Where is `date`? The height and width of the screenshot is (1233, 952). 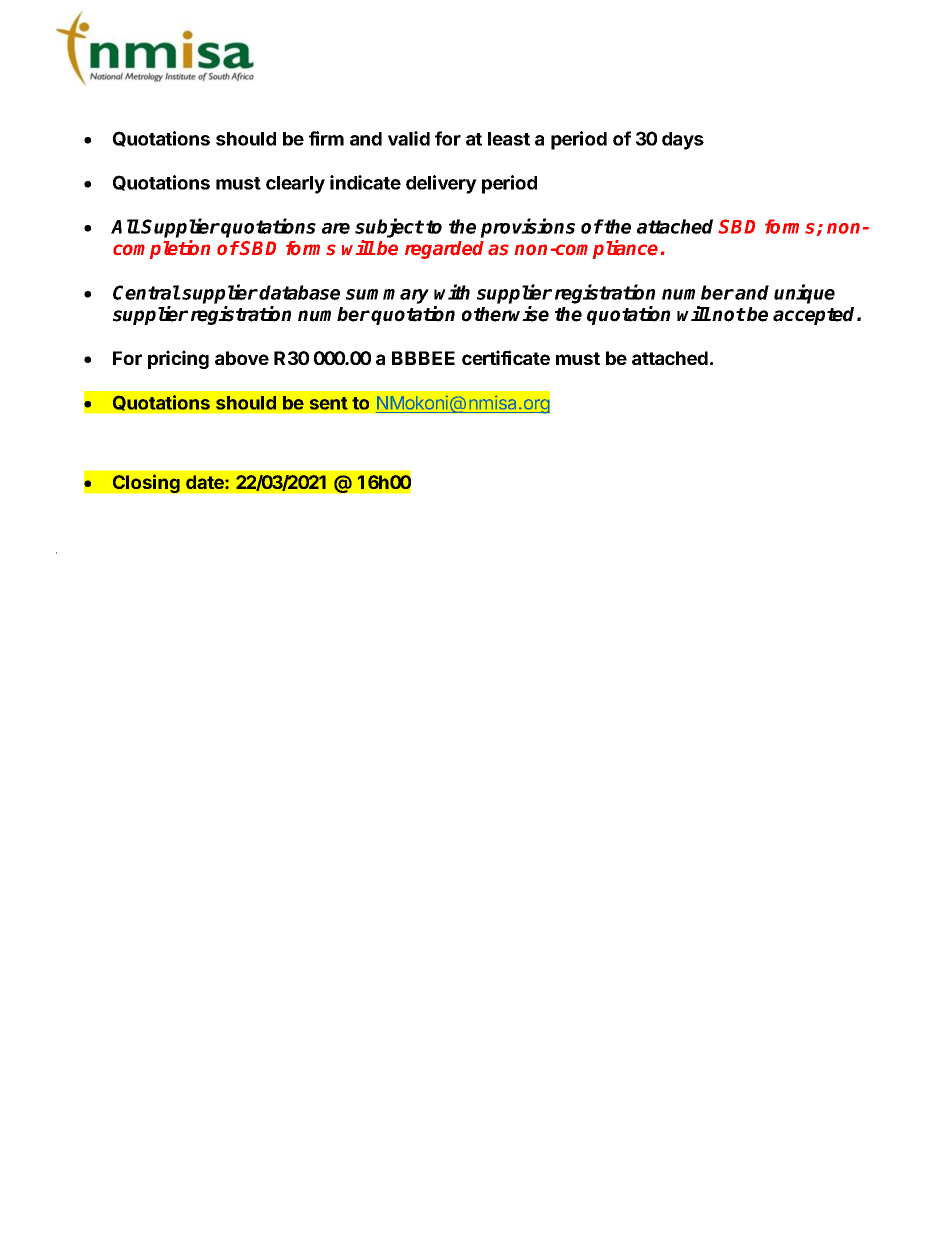 date is located at coordinates (206, 482).
